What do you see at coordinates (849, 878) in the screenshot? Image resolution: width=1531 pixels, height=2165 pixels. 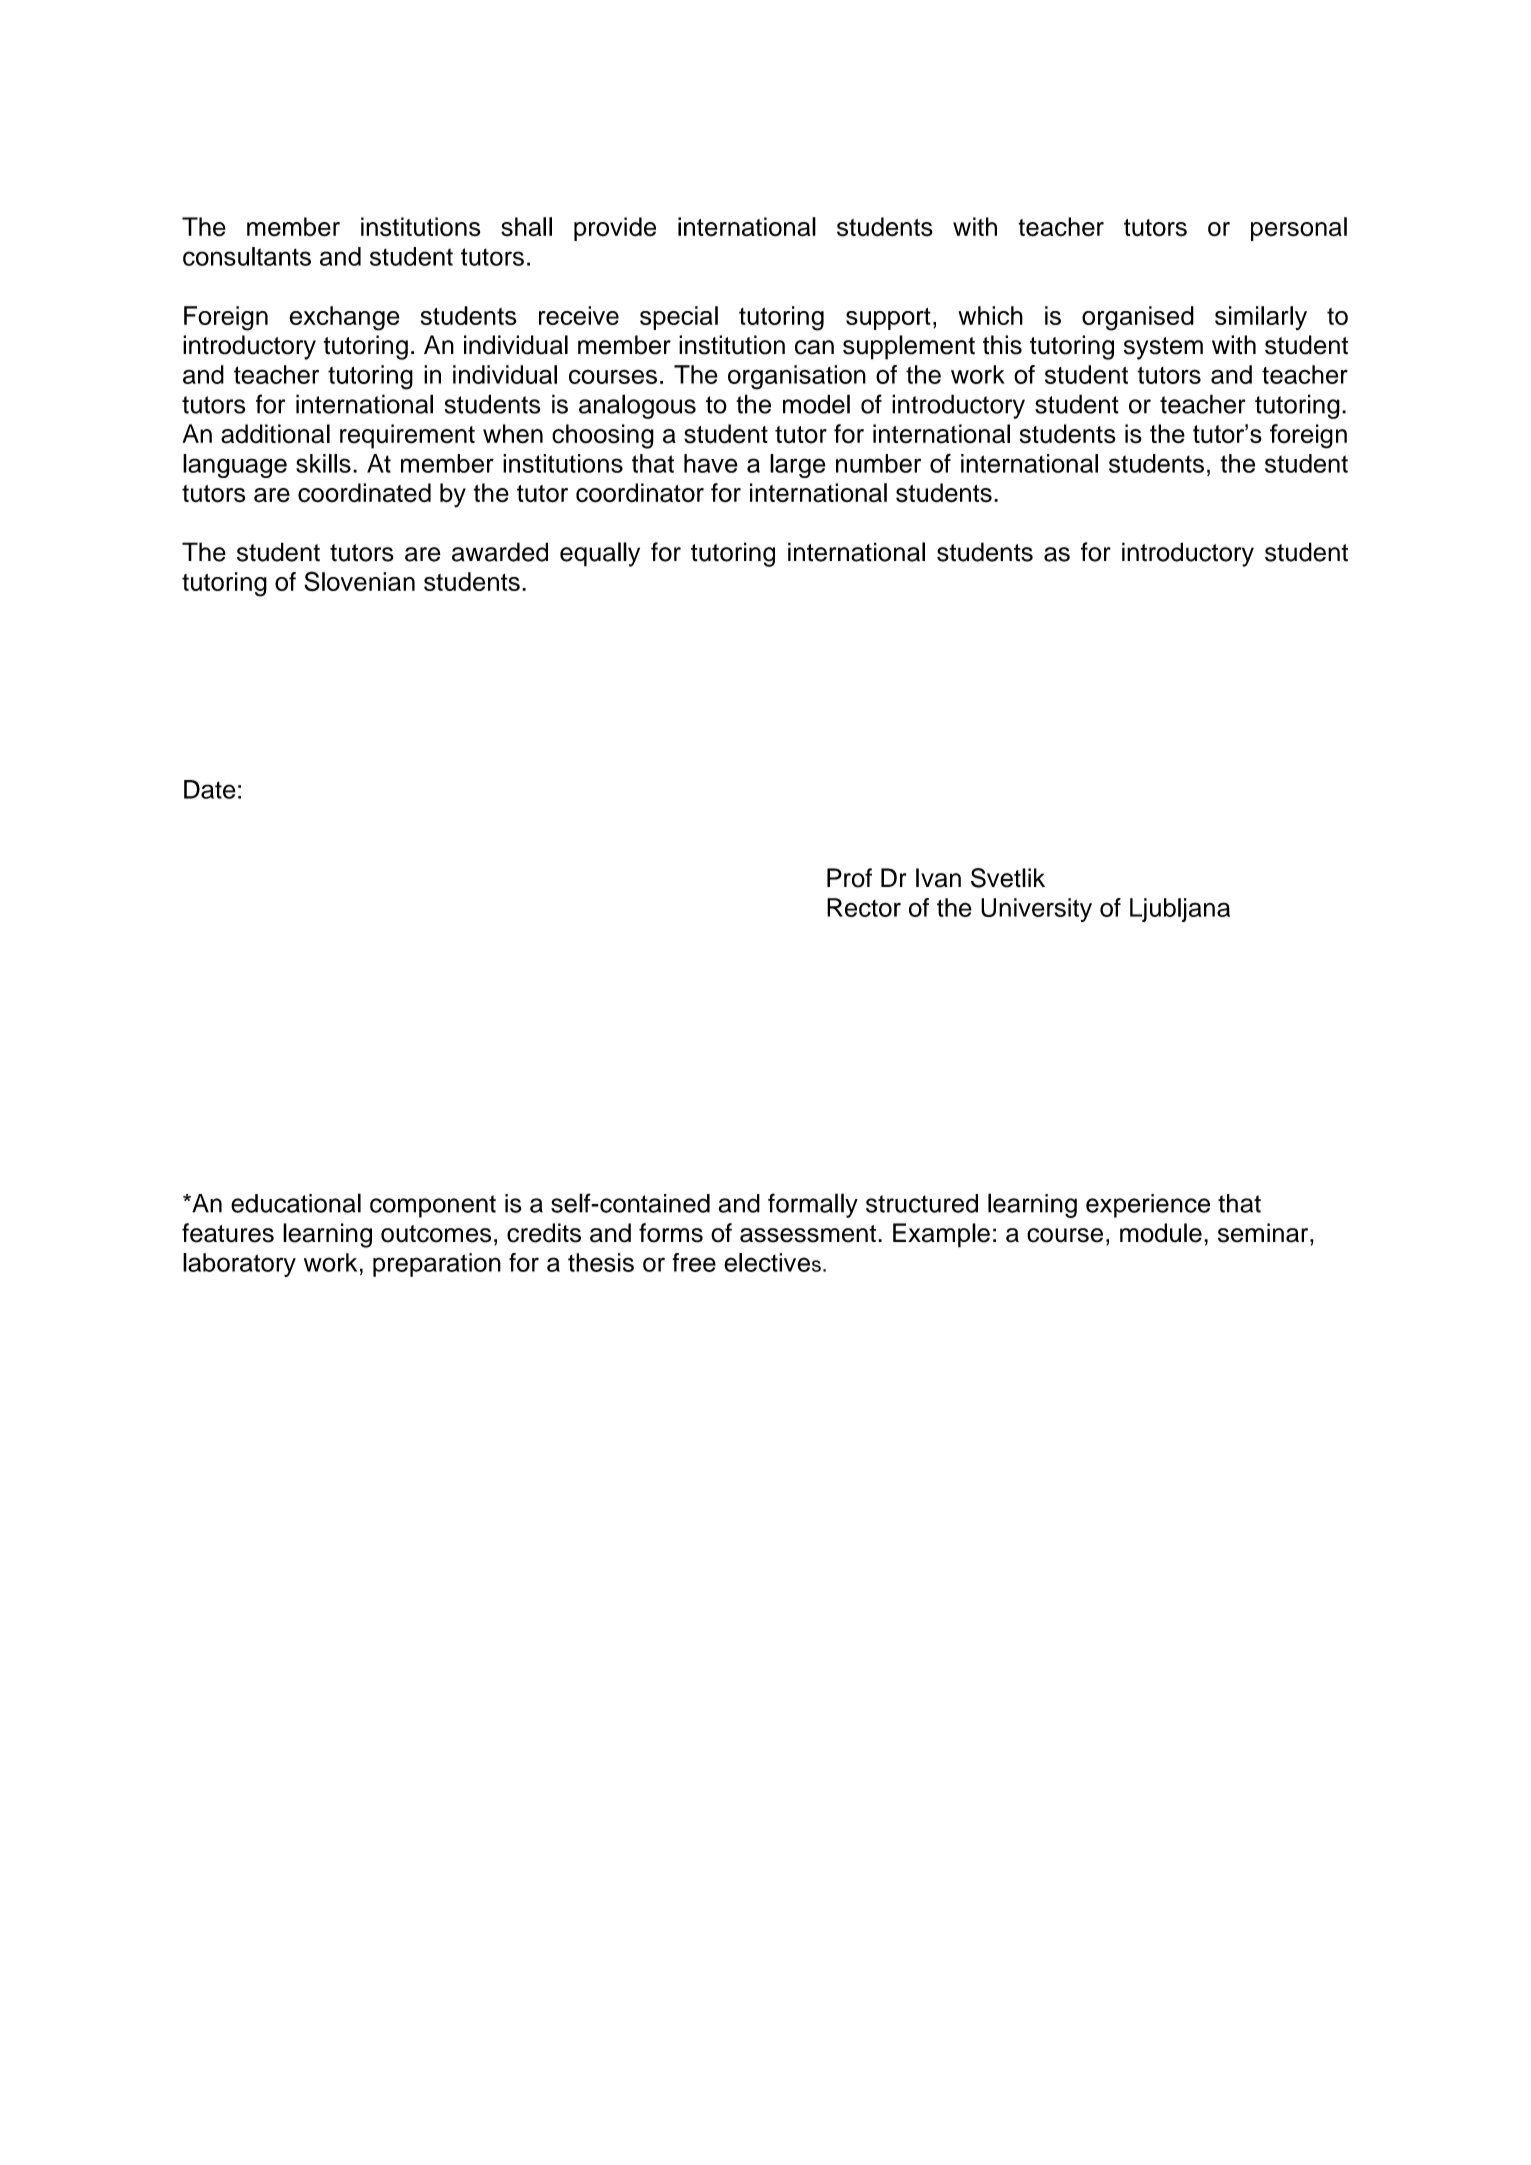 I see `Prof` at bounding box center [849, 878].
